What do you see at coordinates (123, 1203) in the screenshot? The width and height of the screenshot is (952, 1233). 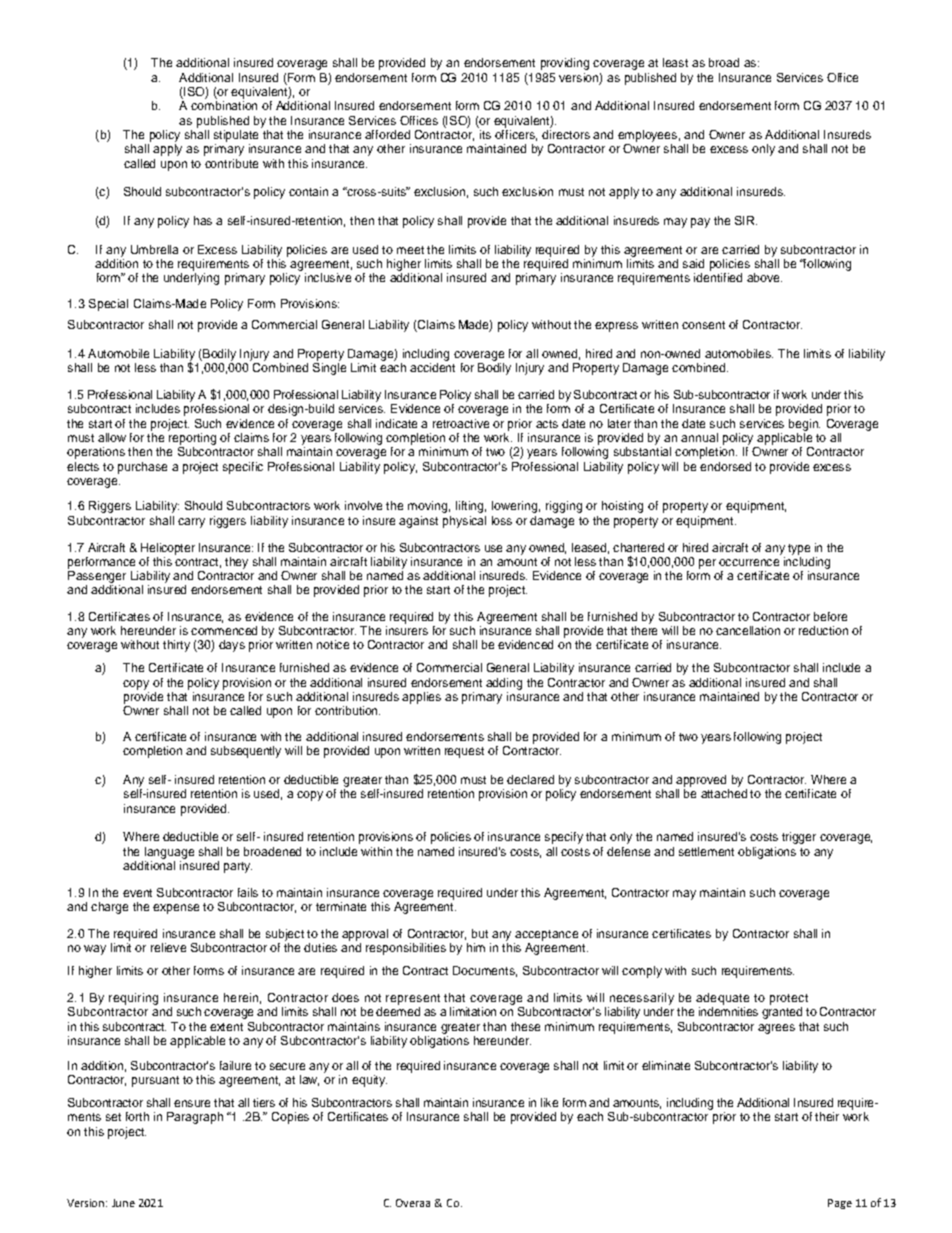 I see `June` at bounding box center [123, 1203].
